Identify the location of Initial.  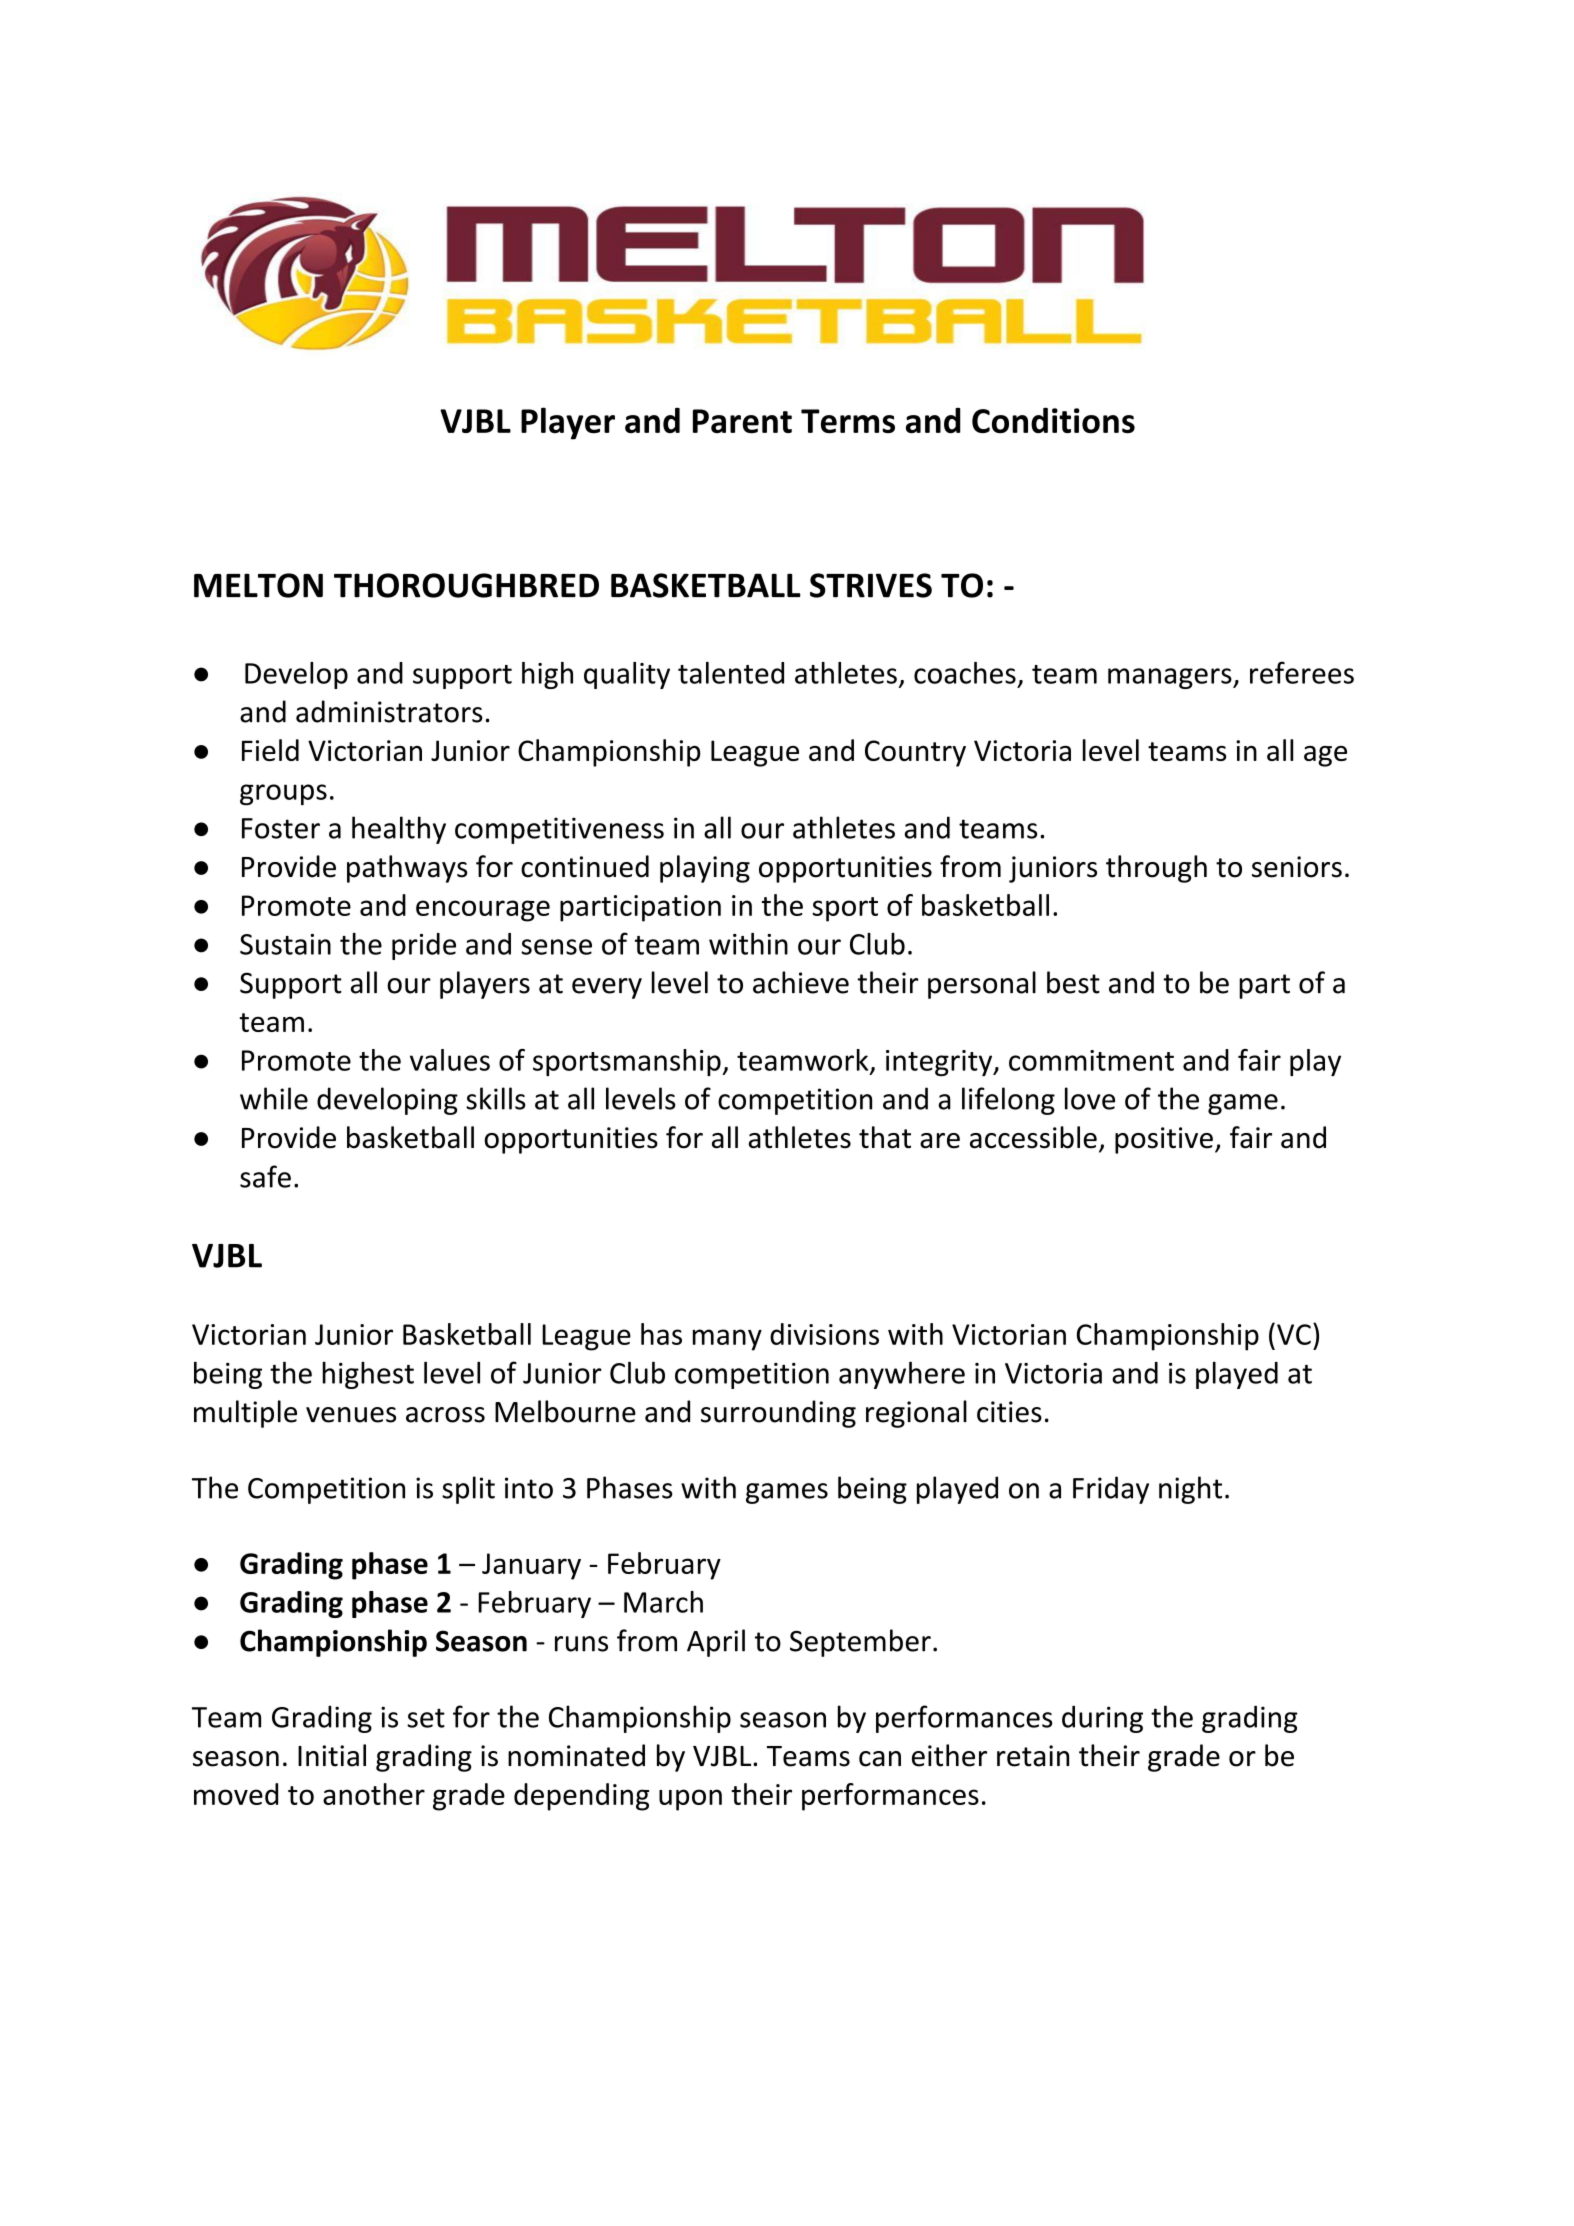
(332, 1755).
